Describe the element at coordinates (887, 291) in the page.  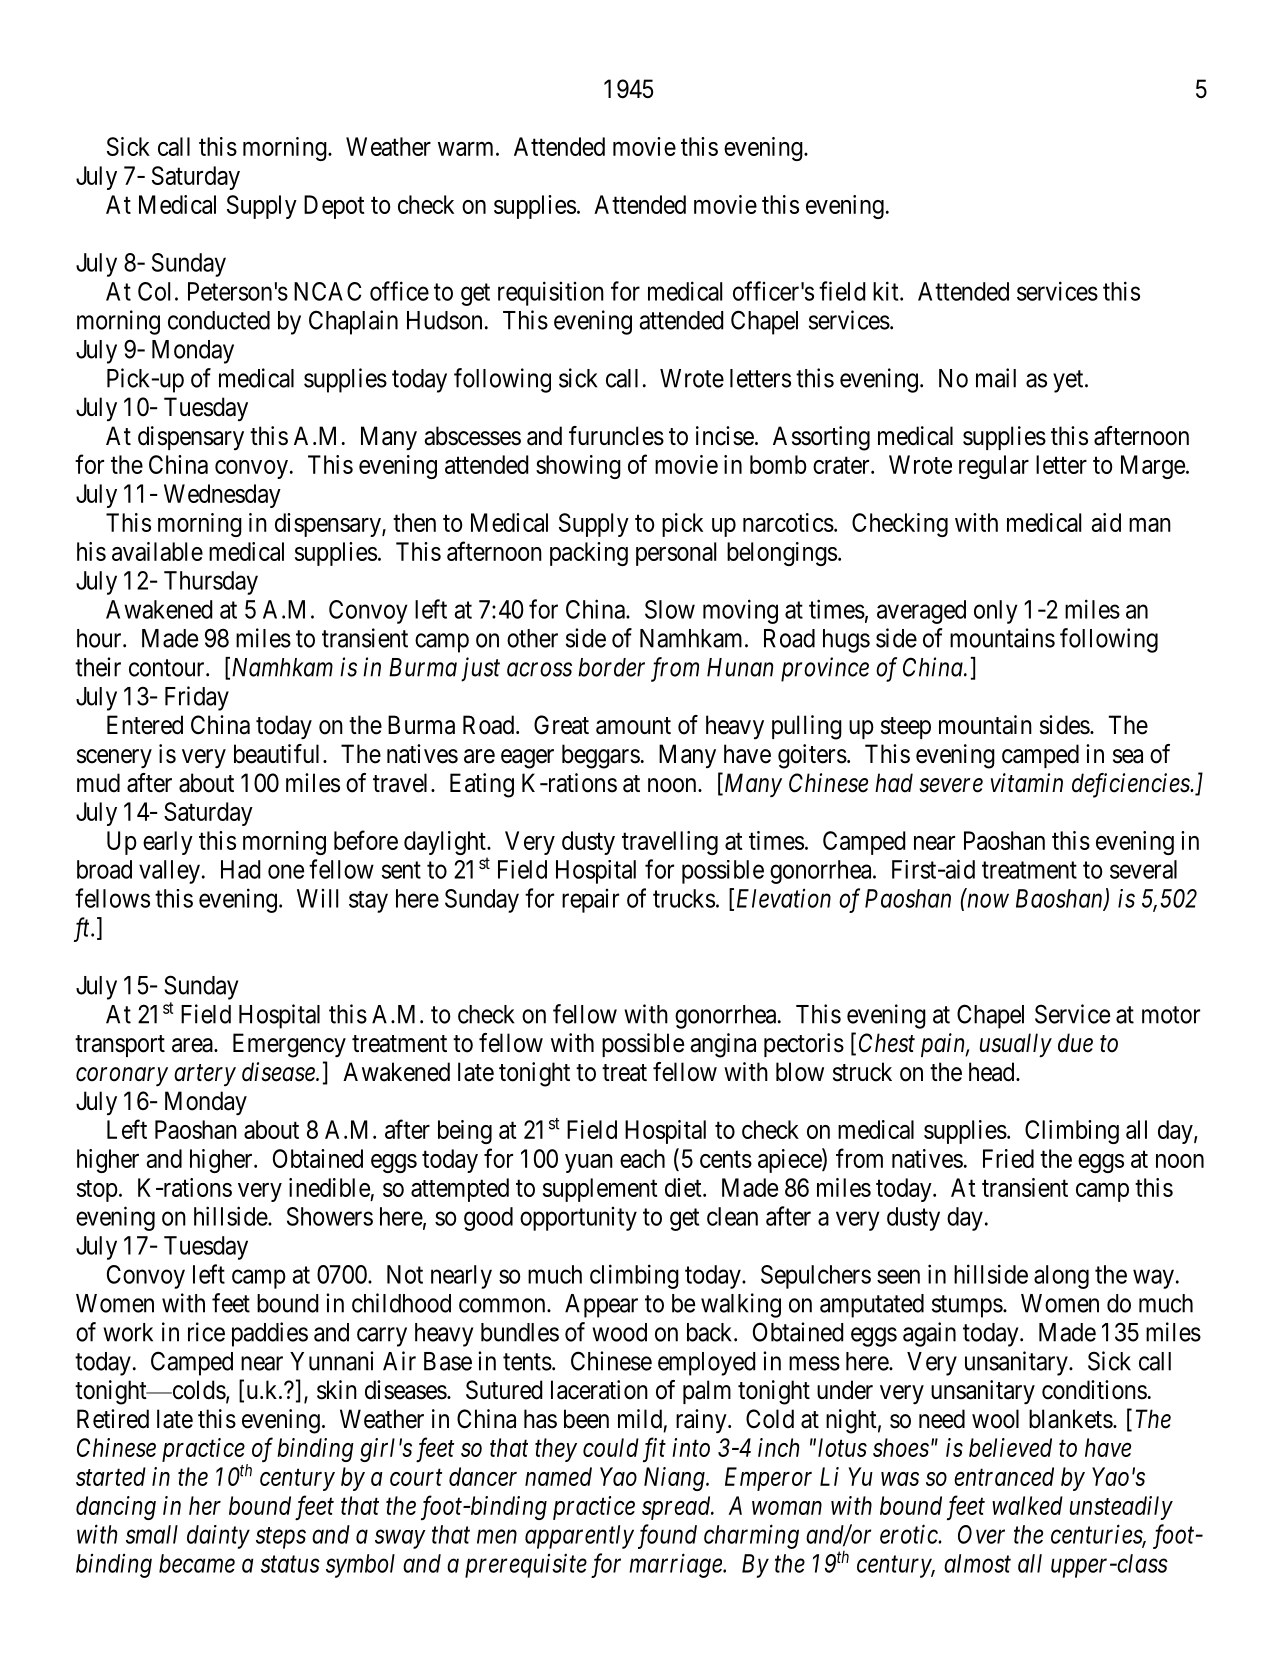
I see `kit` at that location.
